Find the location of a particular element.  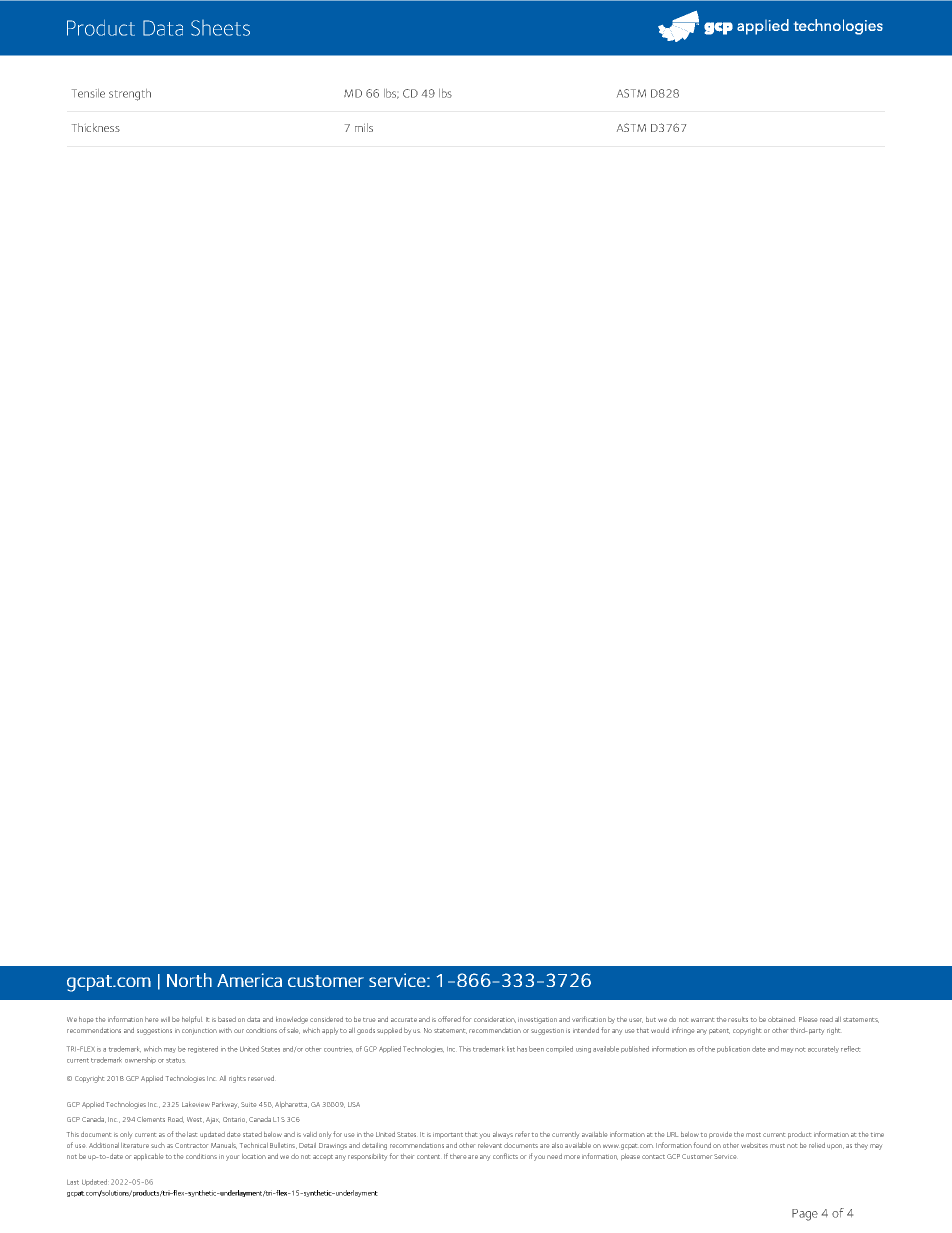

Thickness is located at coordinates (96, 127).
